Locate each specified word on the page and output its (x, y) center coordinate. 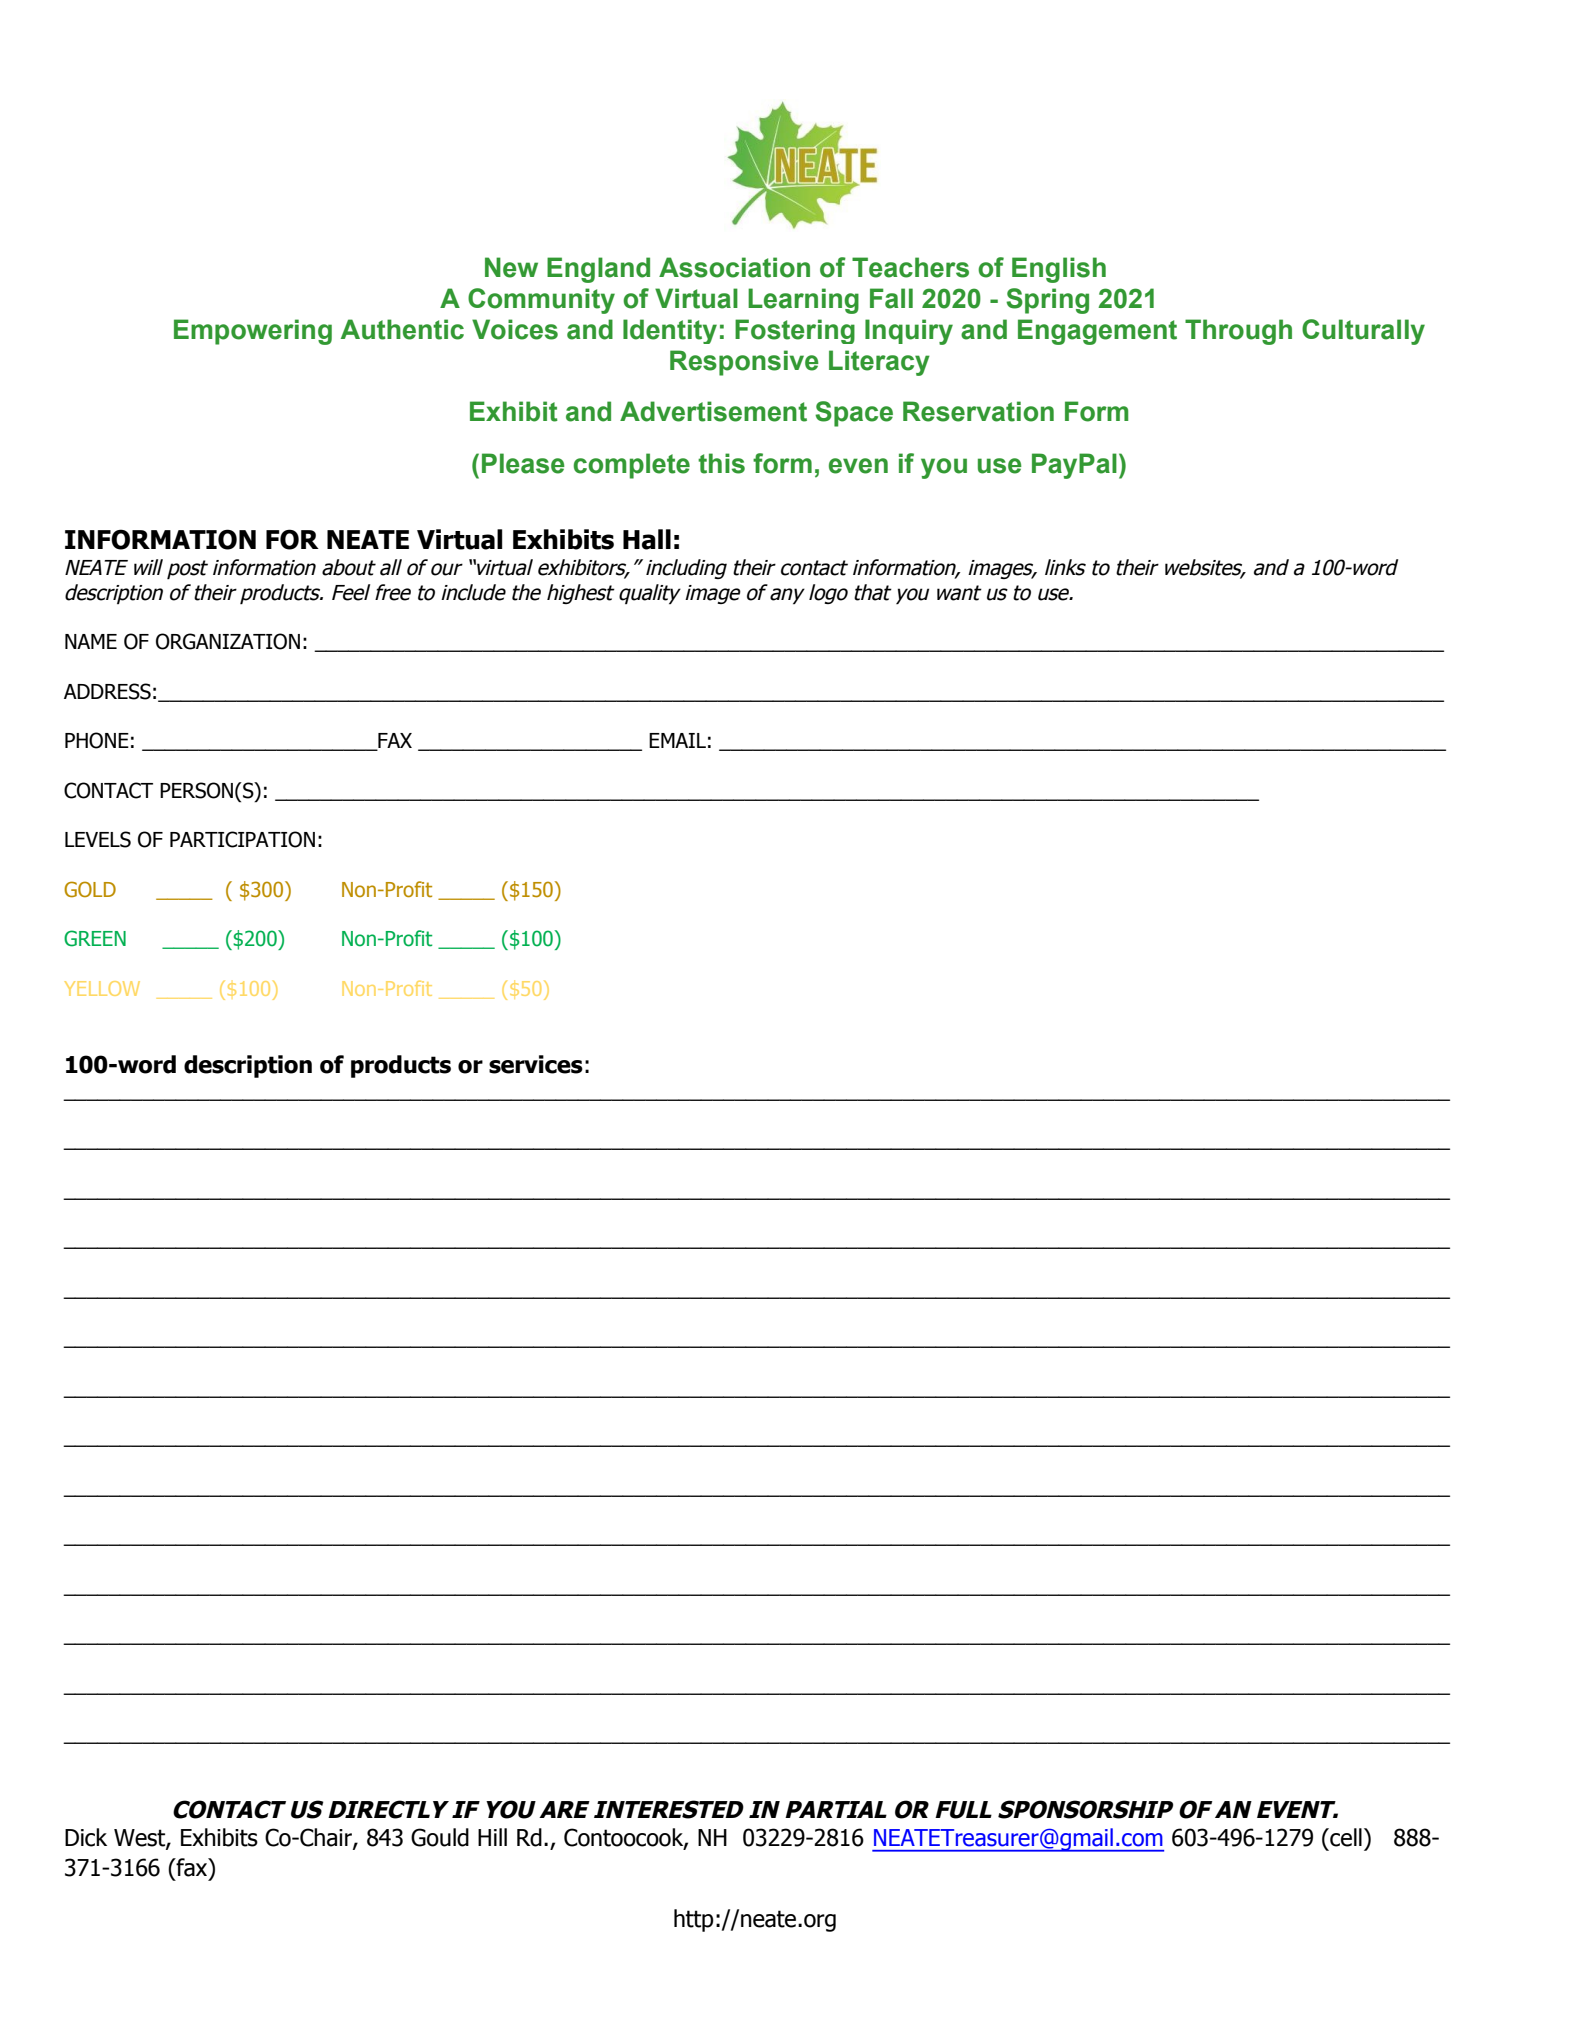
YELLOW (102, 988)
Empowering (253, 332)
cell (1345, 1837)
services (536, 1064)
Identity (670, 331)
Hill (492, 1837)
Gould (440, 1837)
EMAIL (677, 740)
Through (1238, 332)
